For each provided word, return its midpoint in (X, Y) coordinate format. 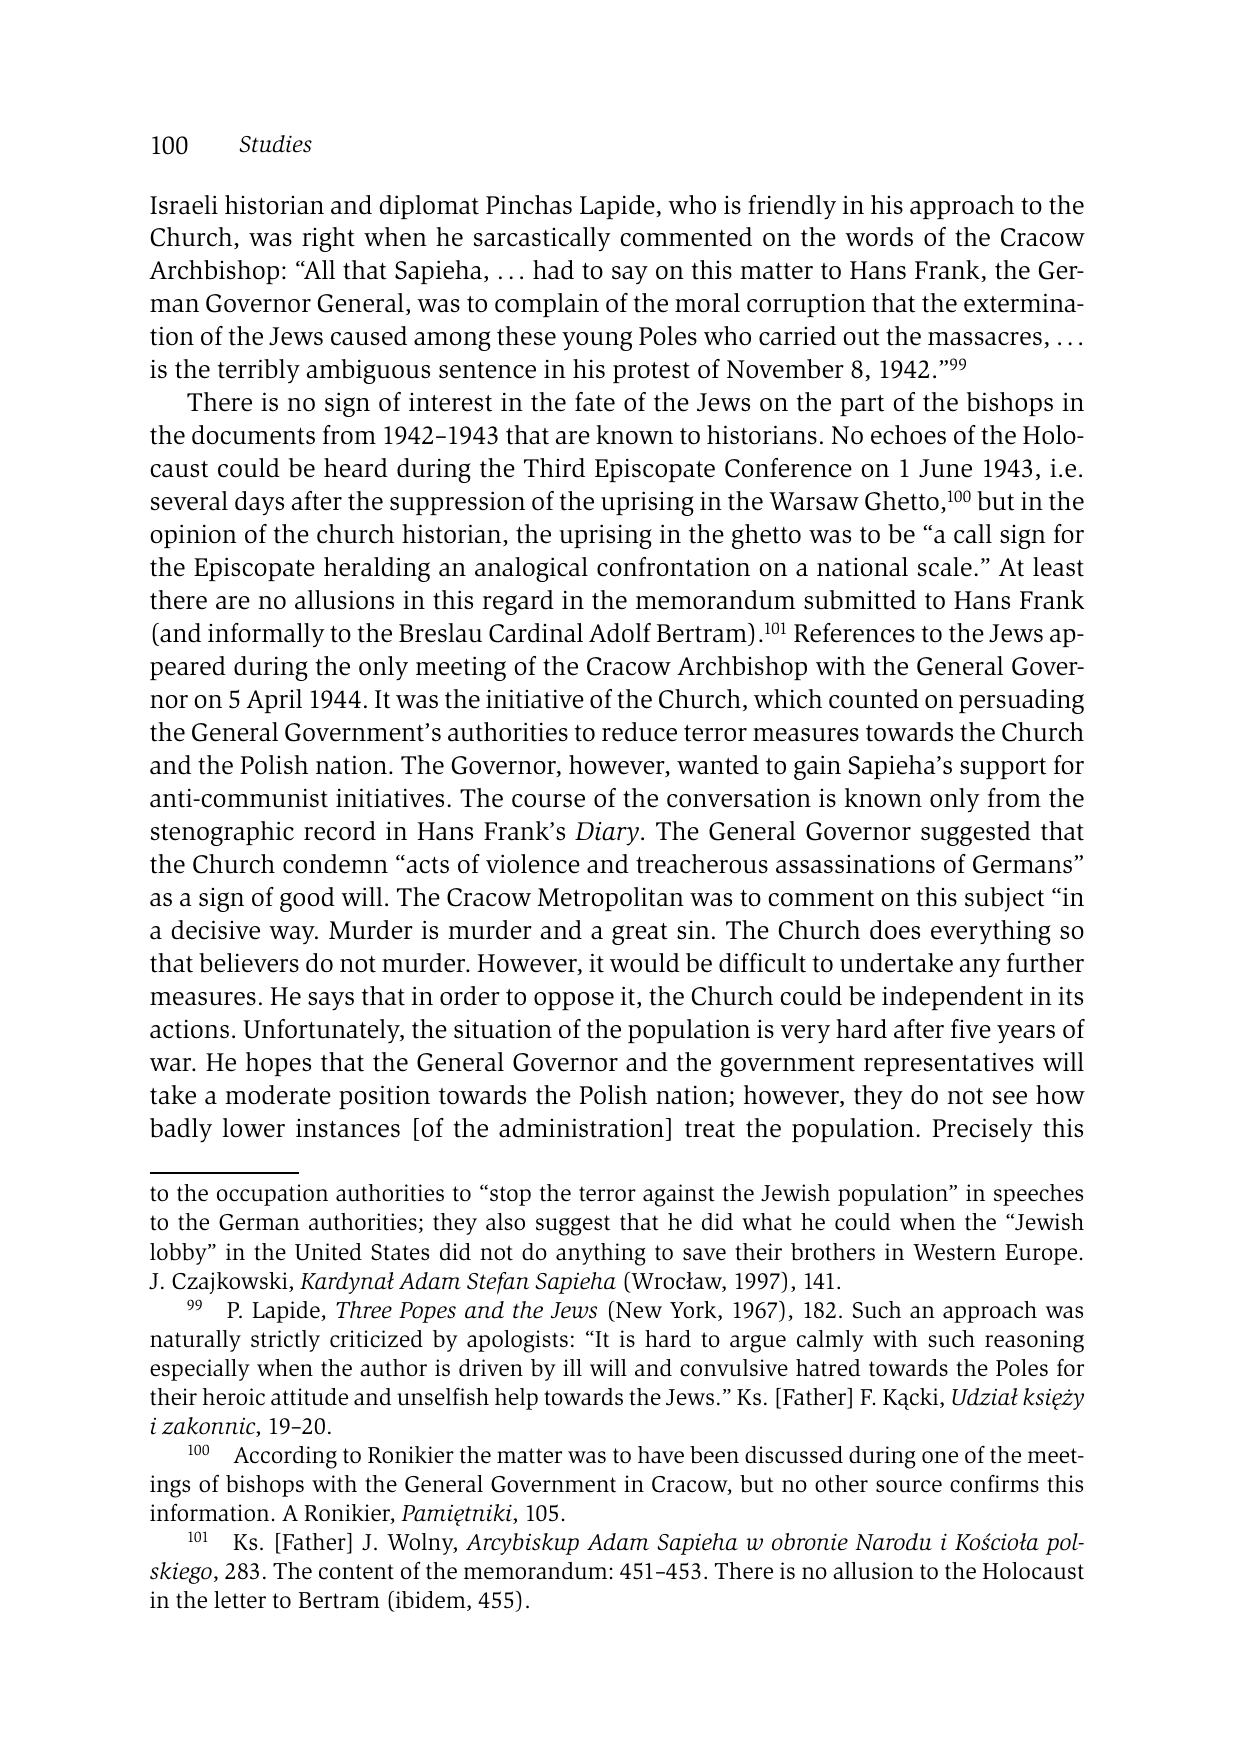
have (661, 1455)
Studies (275, 144)
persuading (1021, 701)
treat (710, 1129)
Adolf (620, 633)
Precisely (983, 1130)
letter (240, 1600)
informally (266, 635)
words (879, 237)
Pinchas (529, 205)
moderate (278, 1095)
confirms (994, 1484)
